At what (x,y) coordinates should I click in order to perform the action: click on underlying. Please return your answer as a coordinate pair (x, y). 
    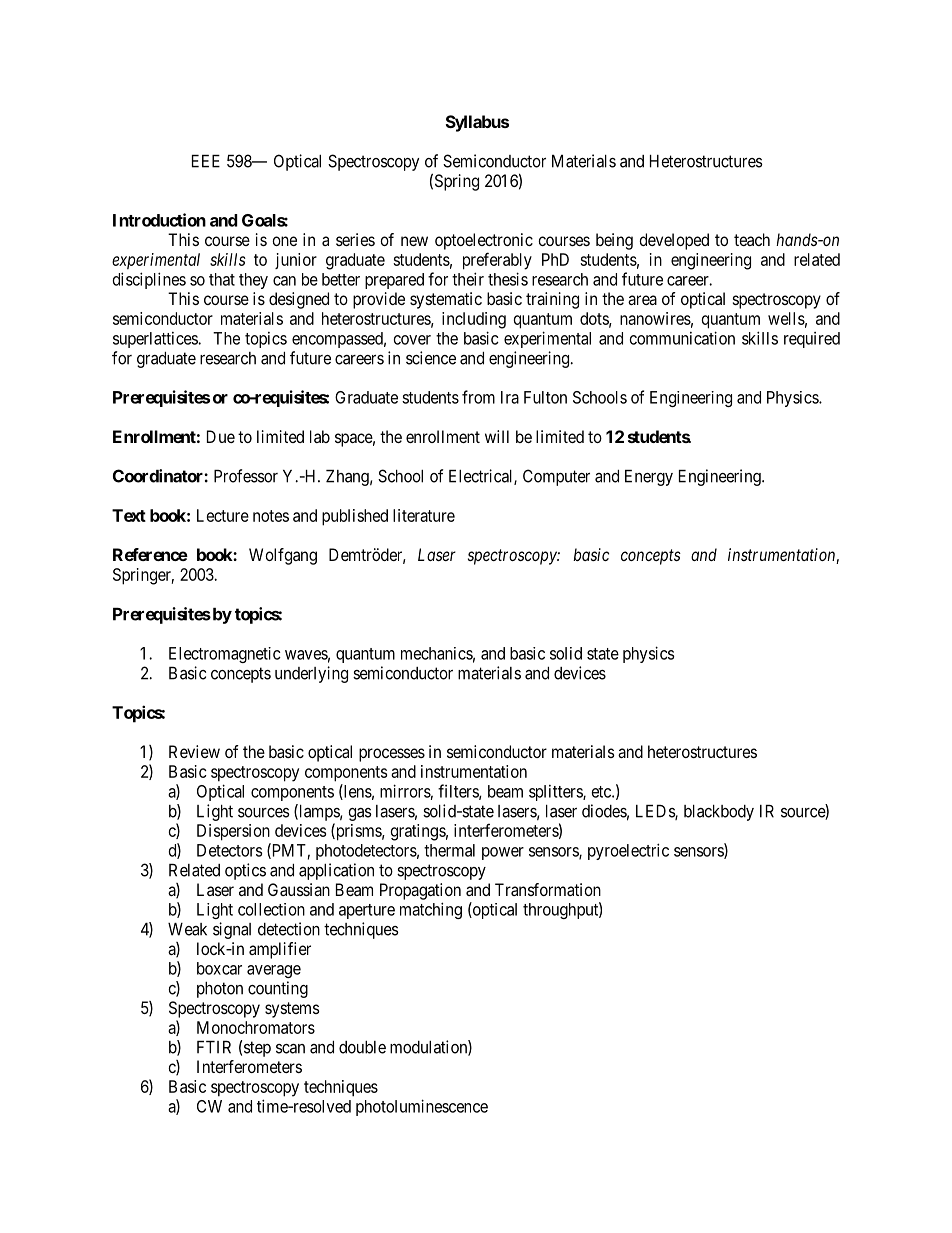
    Looking at the image, I should click on (311, 674).
